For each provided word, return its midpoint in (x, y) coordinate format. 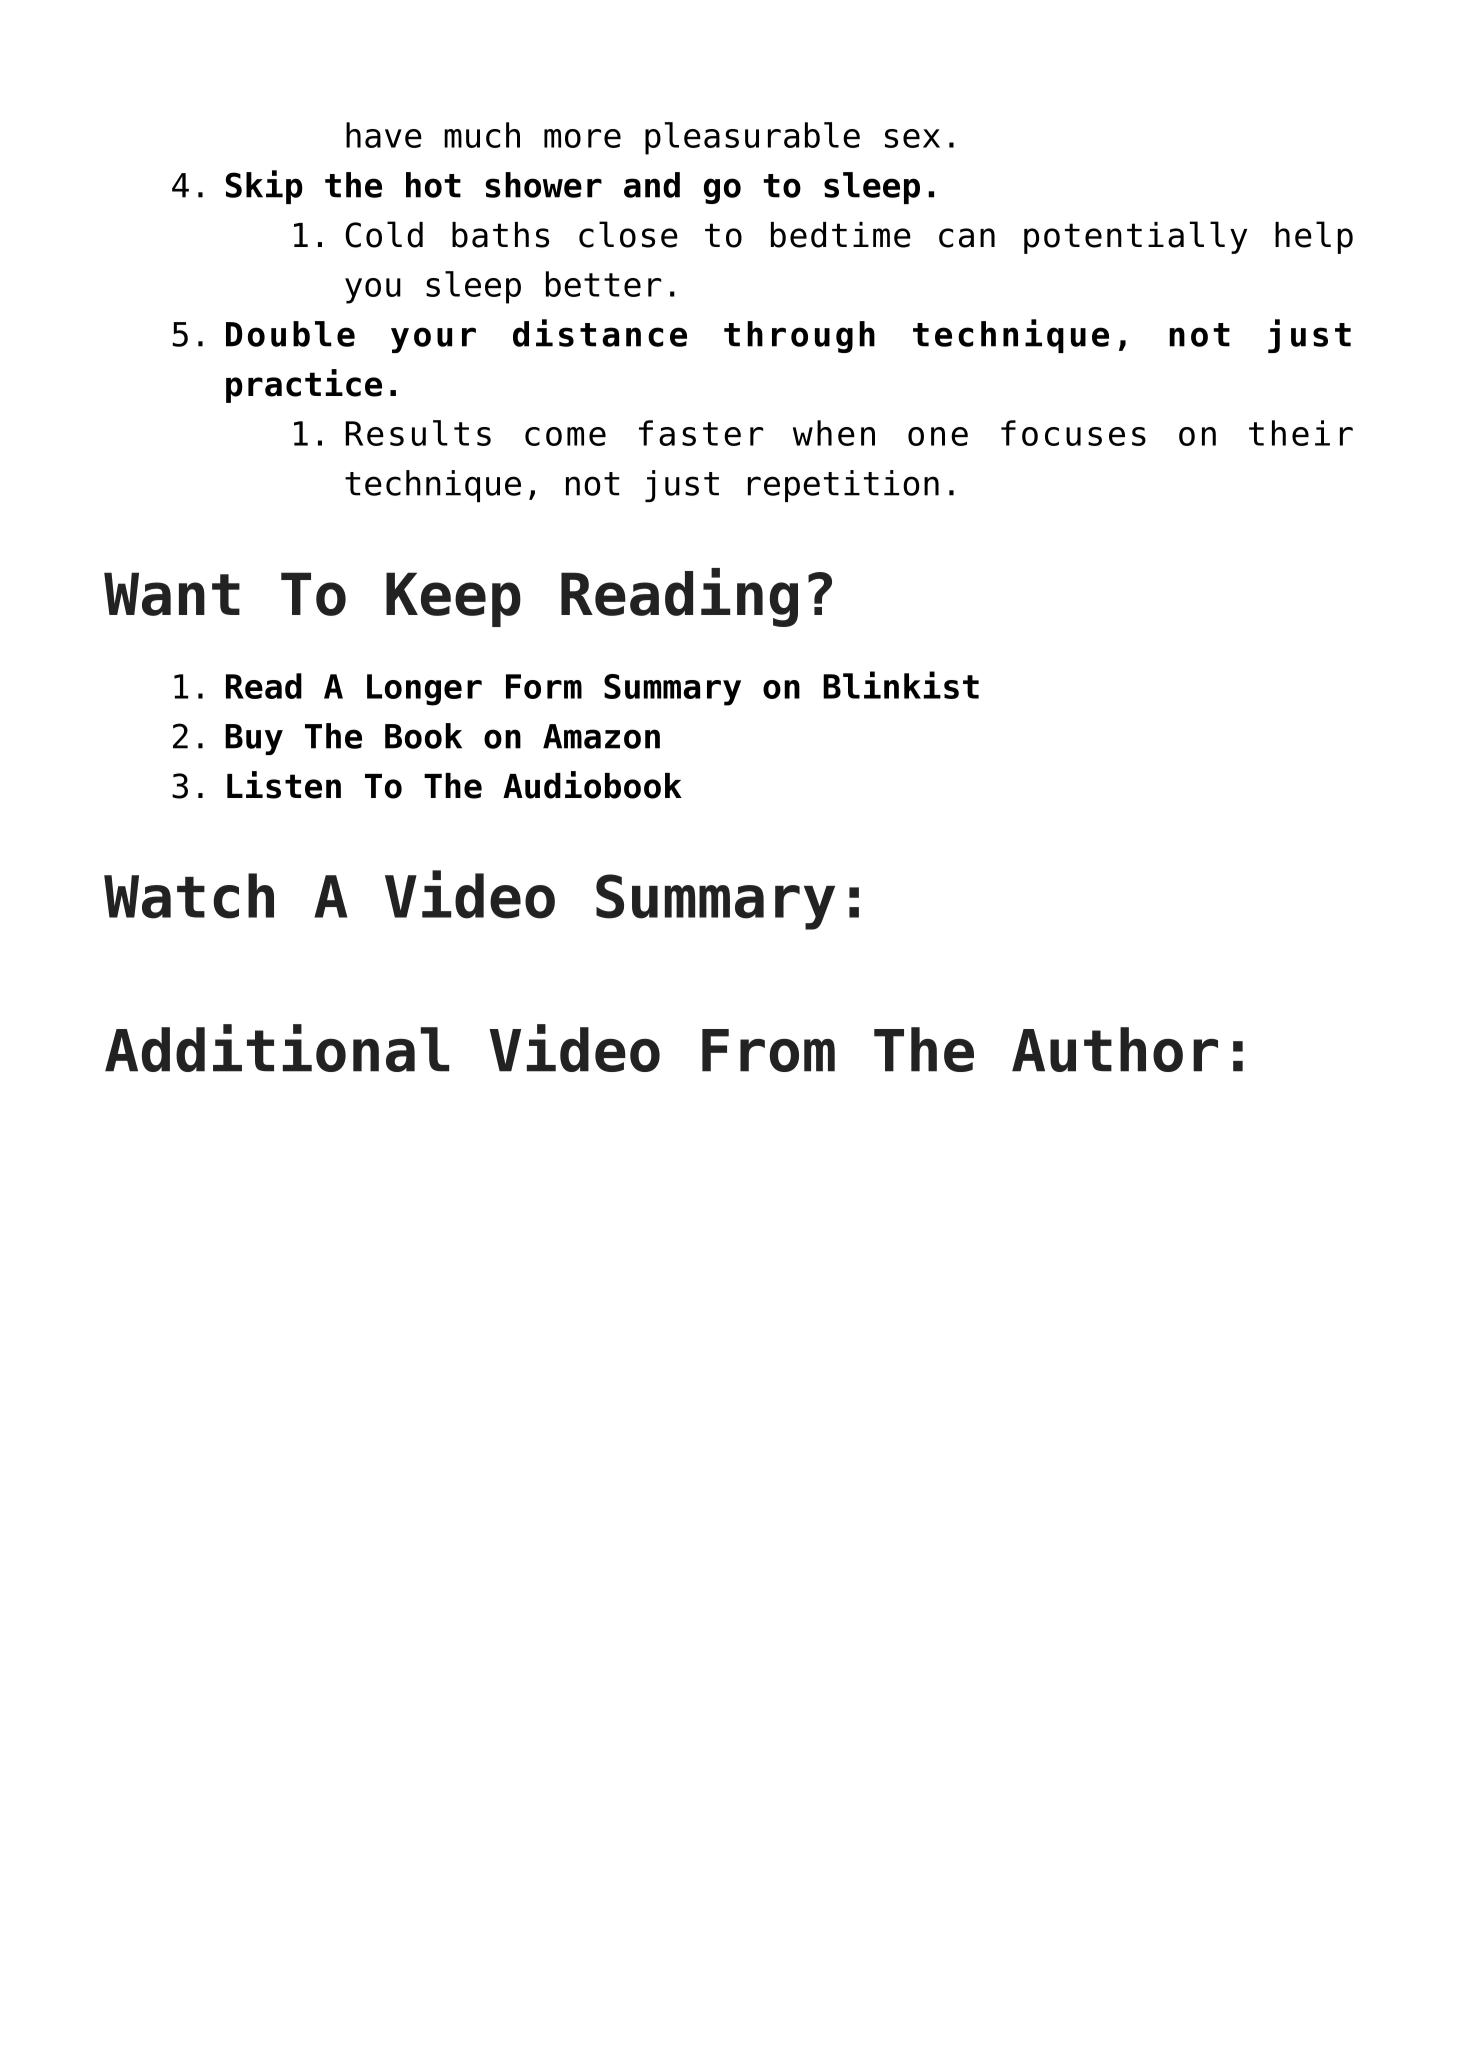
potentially (1135, 237)
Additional (277, 1048)
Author (1115, 1049)
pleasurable (752, 138)
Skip (264, 187)
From (768, 1050)
